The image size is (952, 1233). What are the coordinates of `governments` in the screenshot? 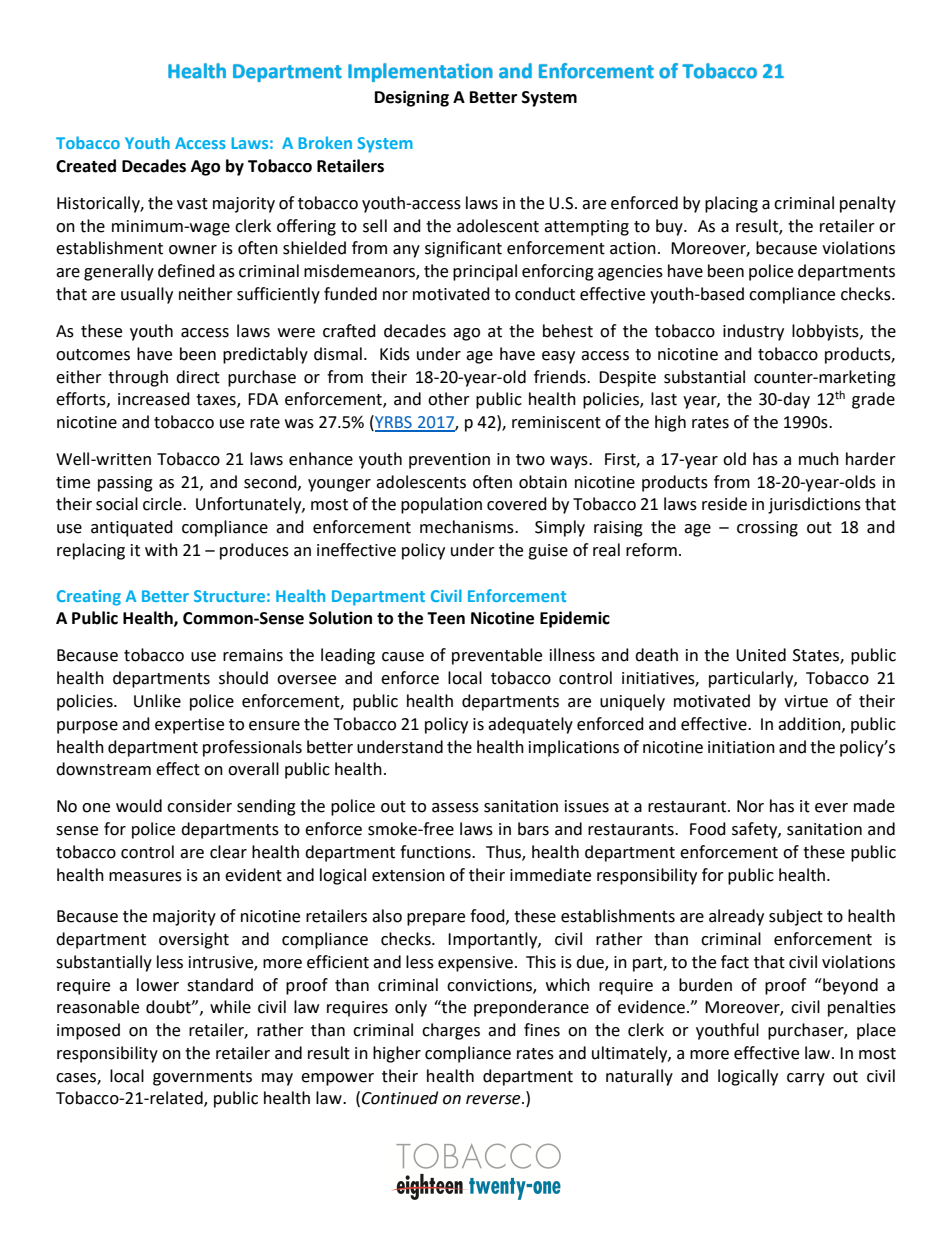 It's located at (202, 1078).
